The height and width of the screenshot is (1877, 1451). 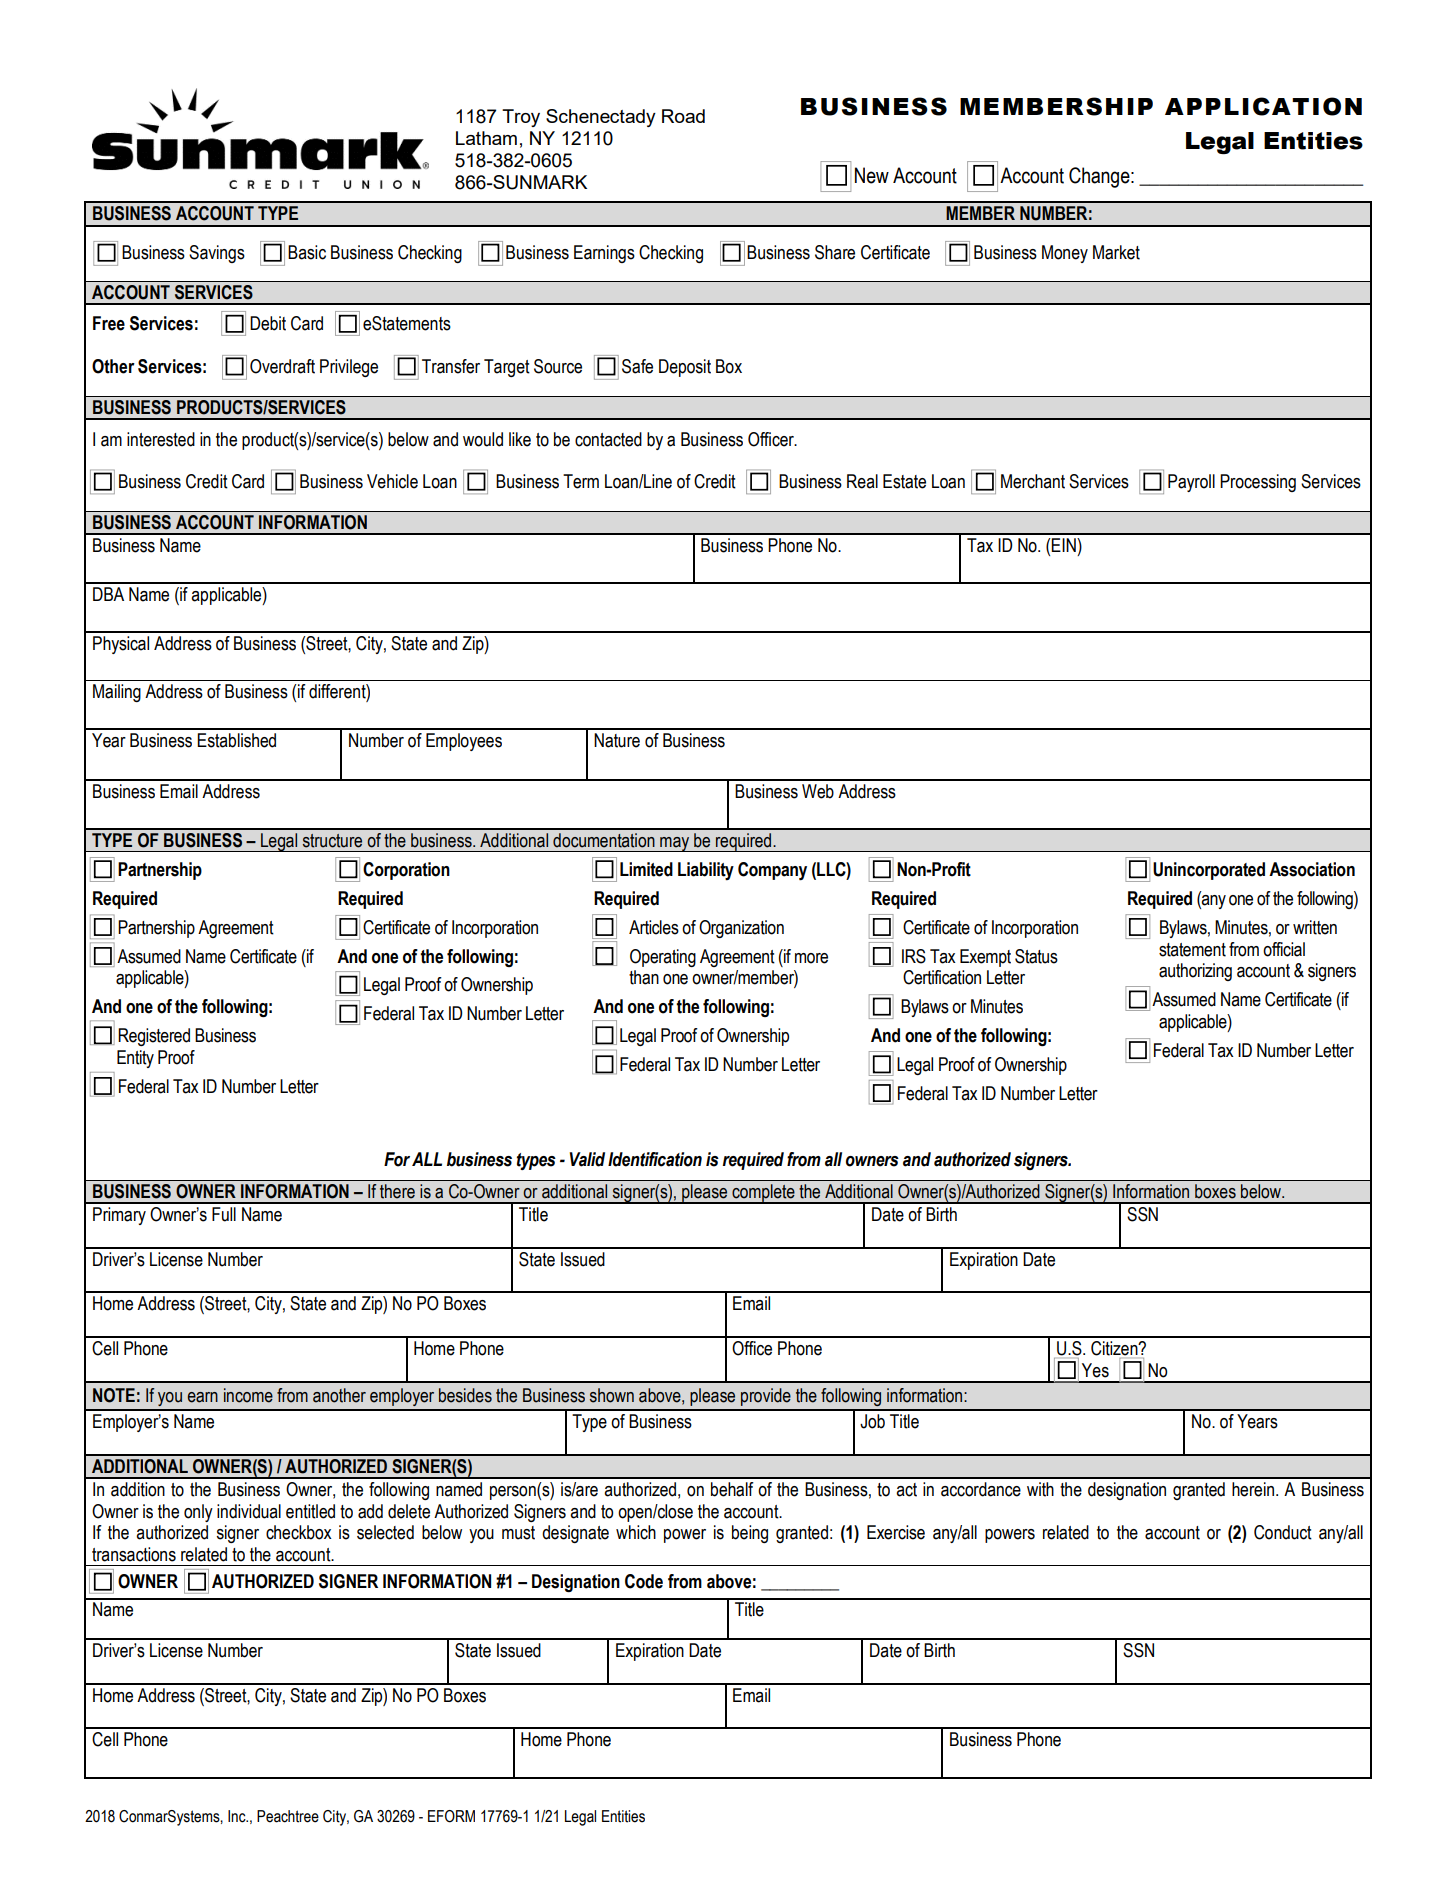 I want to click on Code, so click(x=644, y=1581).
